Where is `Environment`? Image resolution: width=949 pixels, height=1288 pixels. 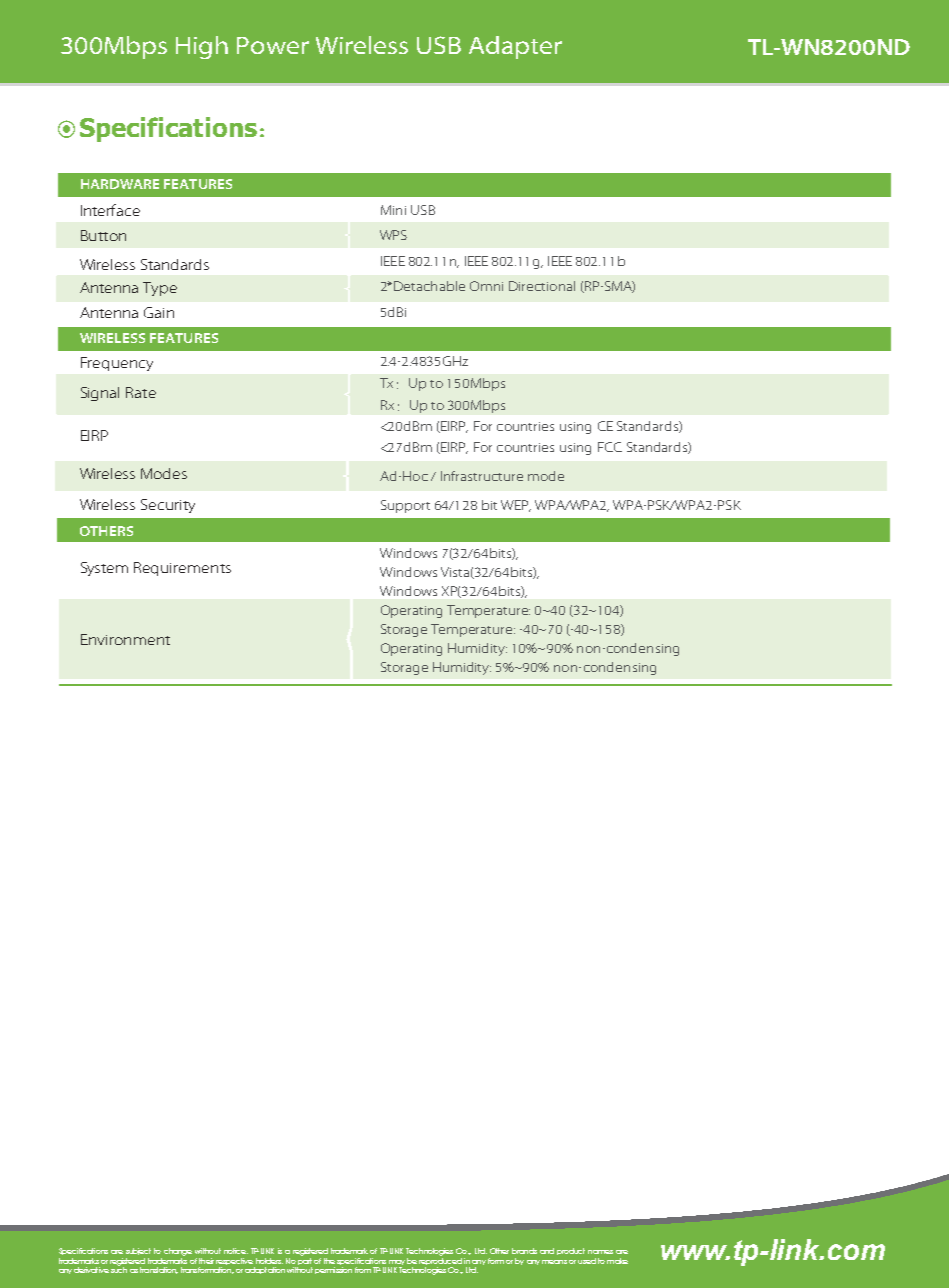 Environment is located at coordinates (125, 639).
